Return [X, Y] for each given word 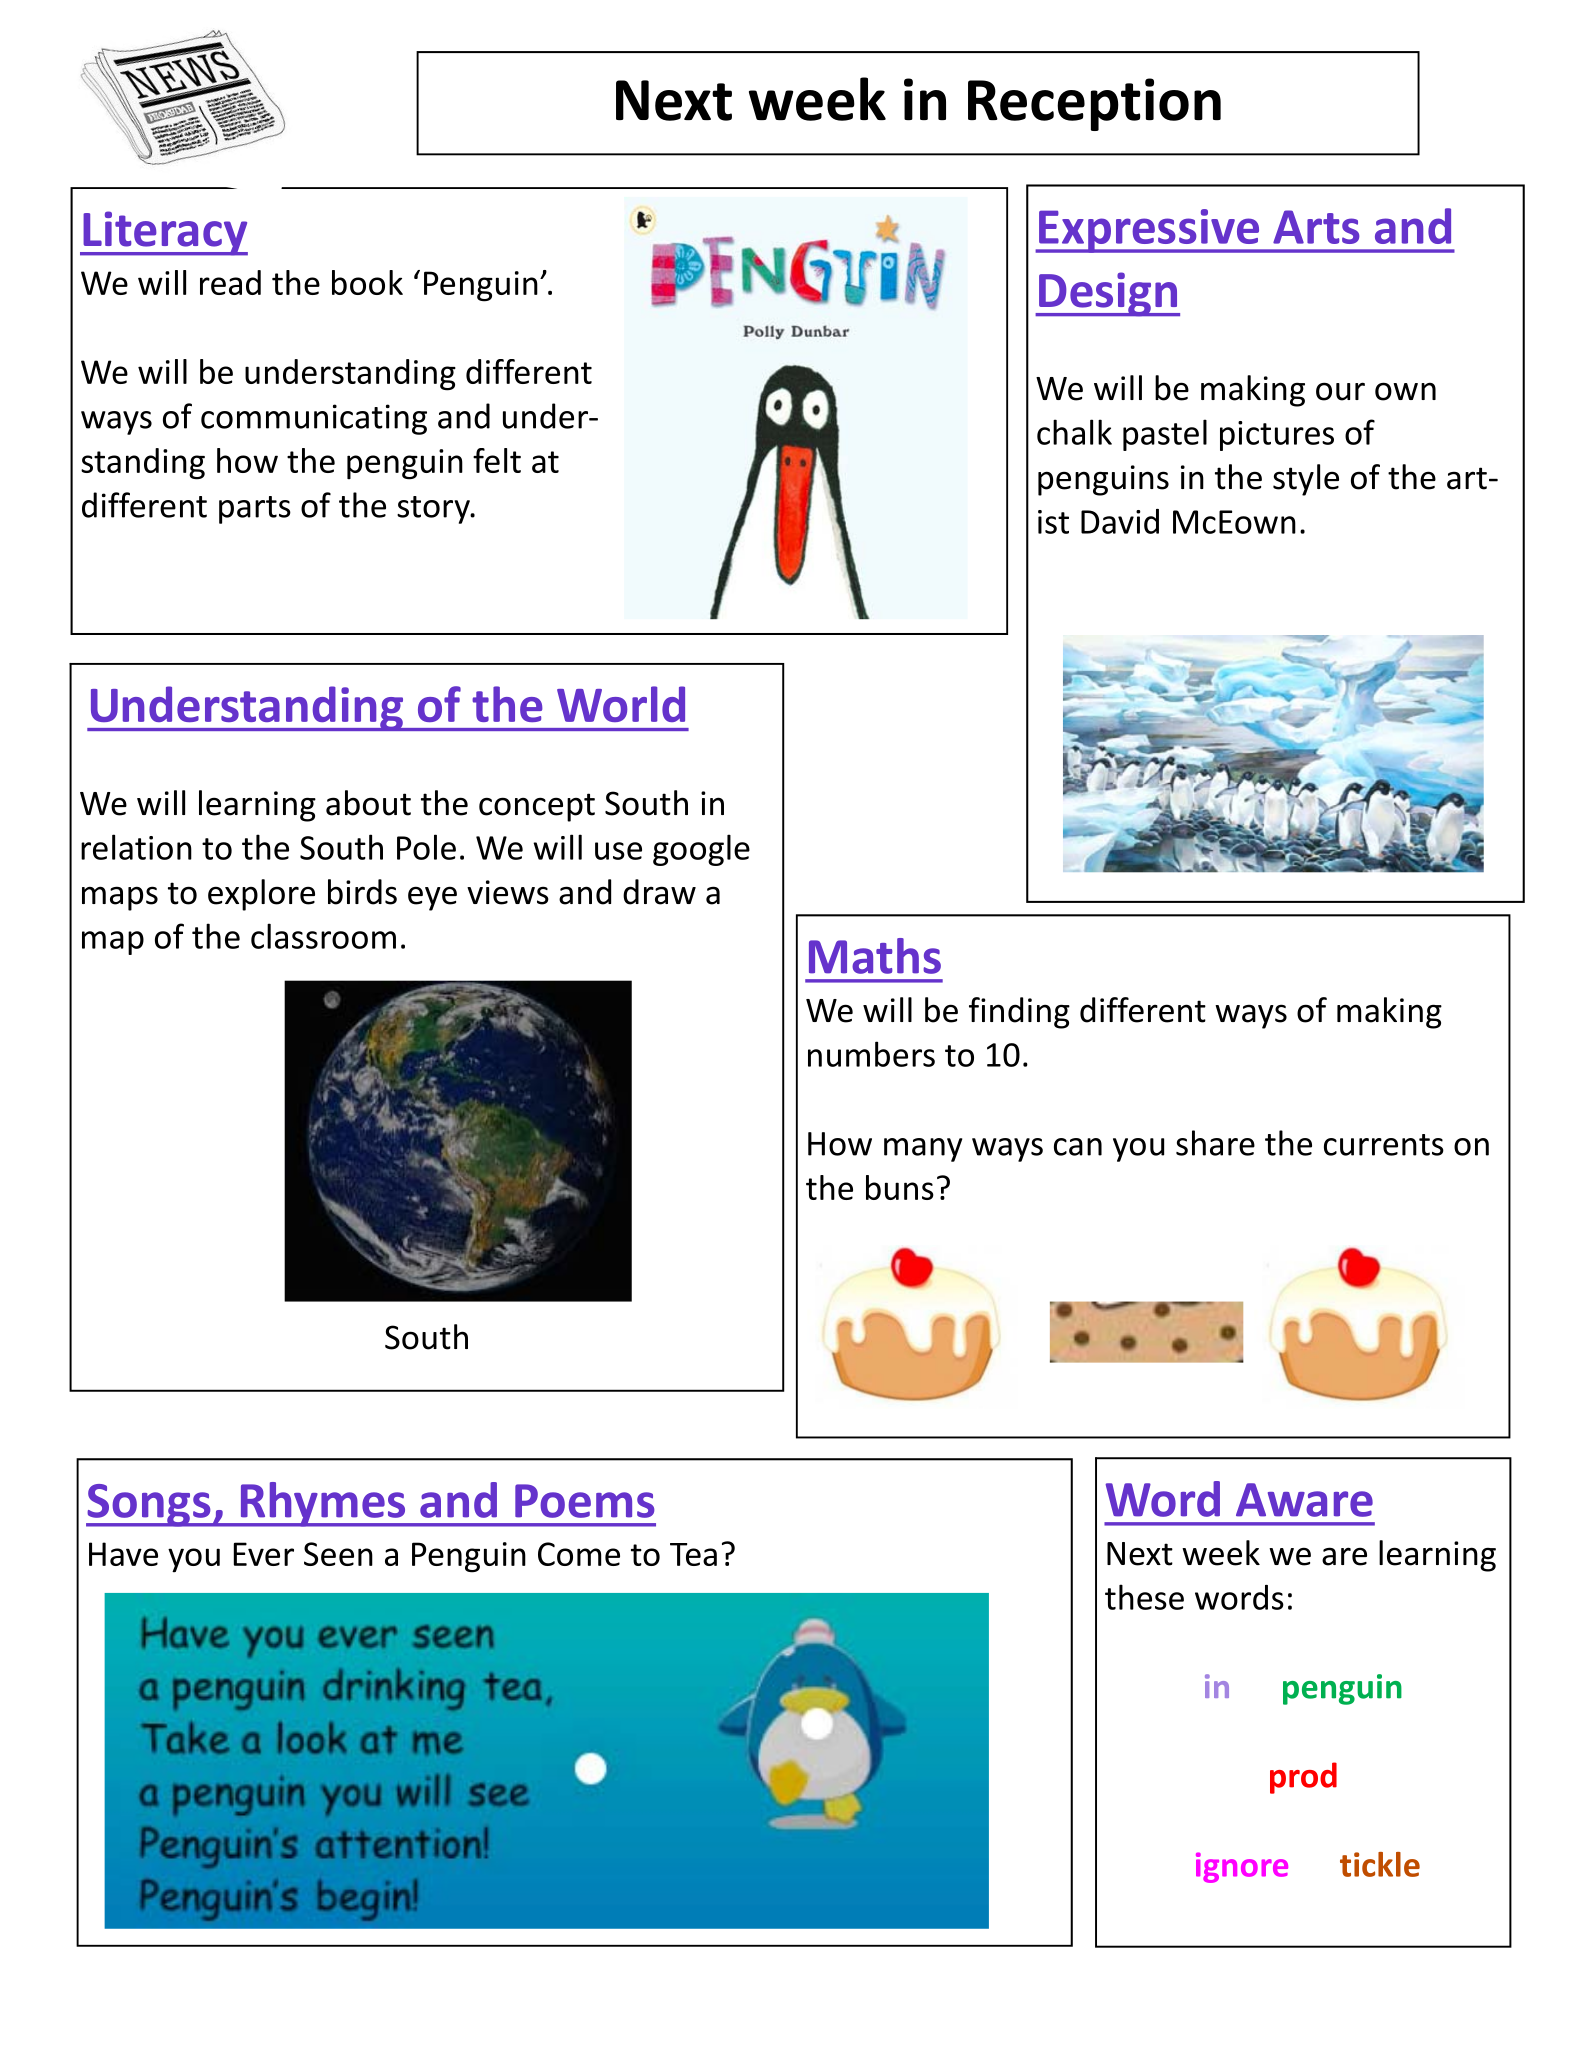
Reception [1094, 104]
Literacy [164, 233]
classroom [323, 936]
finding [1019, 1013]
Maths [875, 956]
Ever [264, 1554]
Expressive [1149, 231]
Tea [693, 1554]
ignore [1242, 1867]
